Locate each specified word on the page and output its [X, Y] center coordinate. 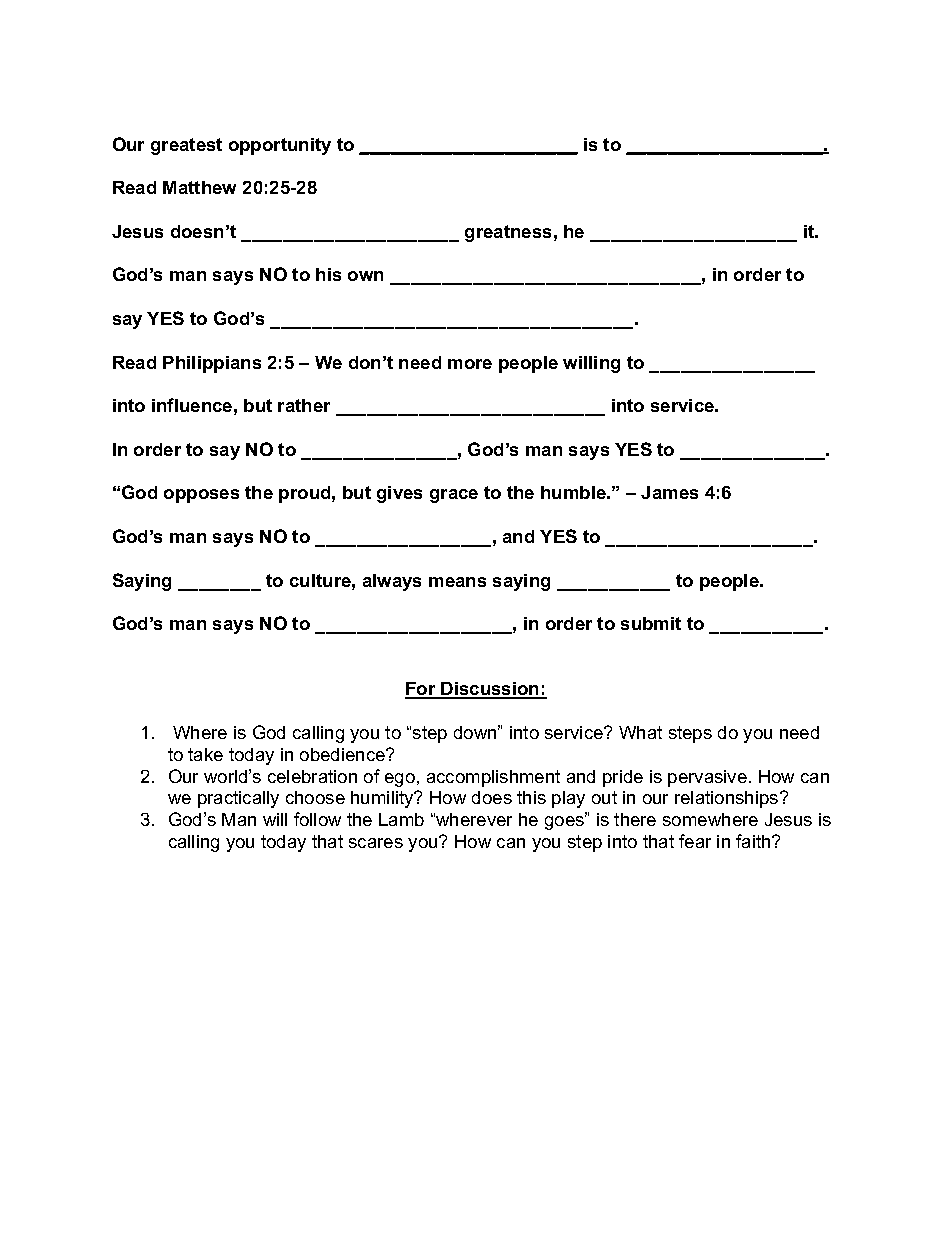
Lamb [401, 819]
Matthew [199, 187]
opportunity [280, 146]
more [470, 364]
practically [238, 799]
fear [695, 841]
